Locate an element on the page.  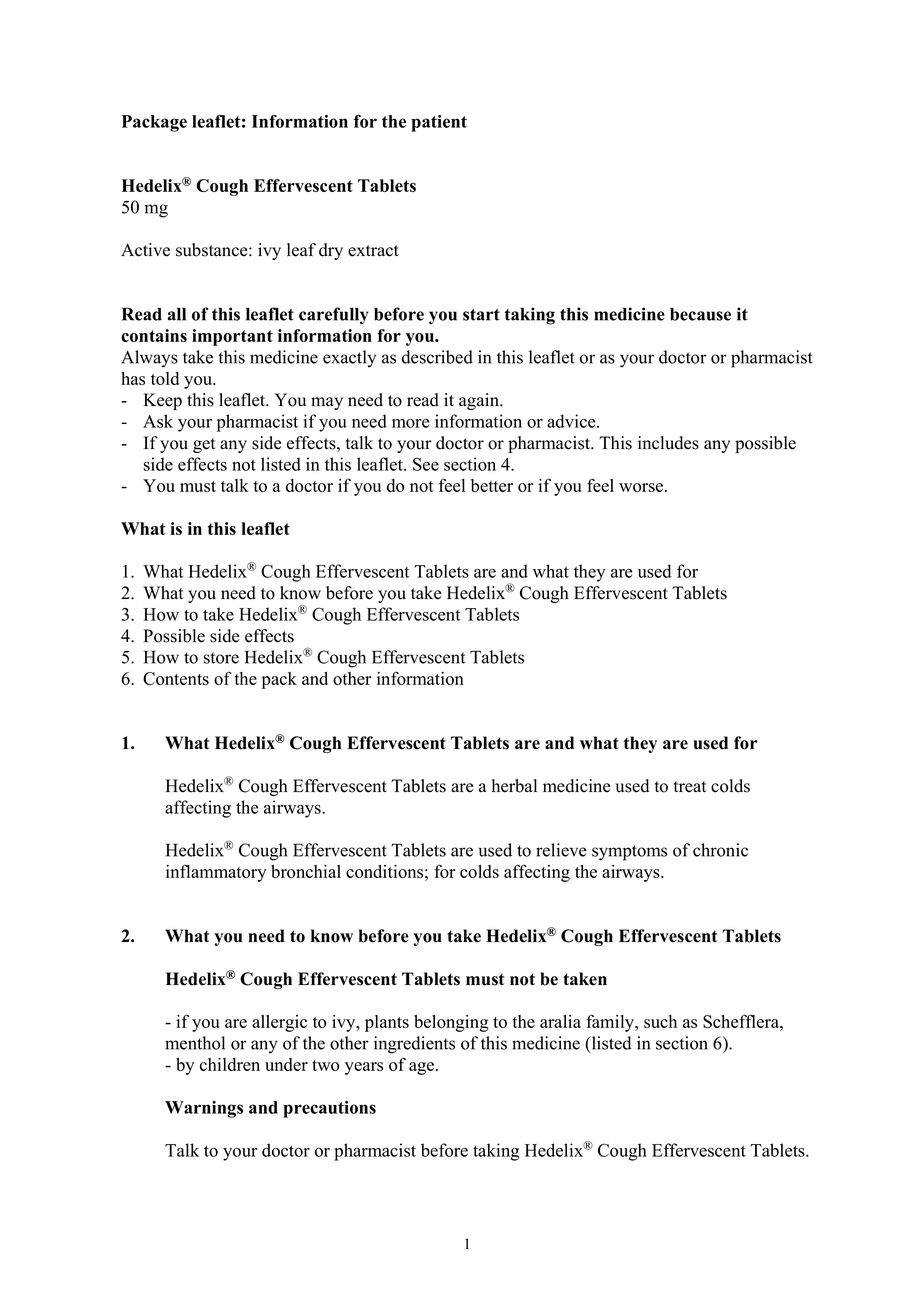
herbal is located at coordinates (514, 786).
